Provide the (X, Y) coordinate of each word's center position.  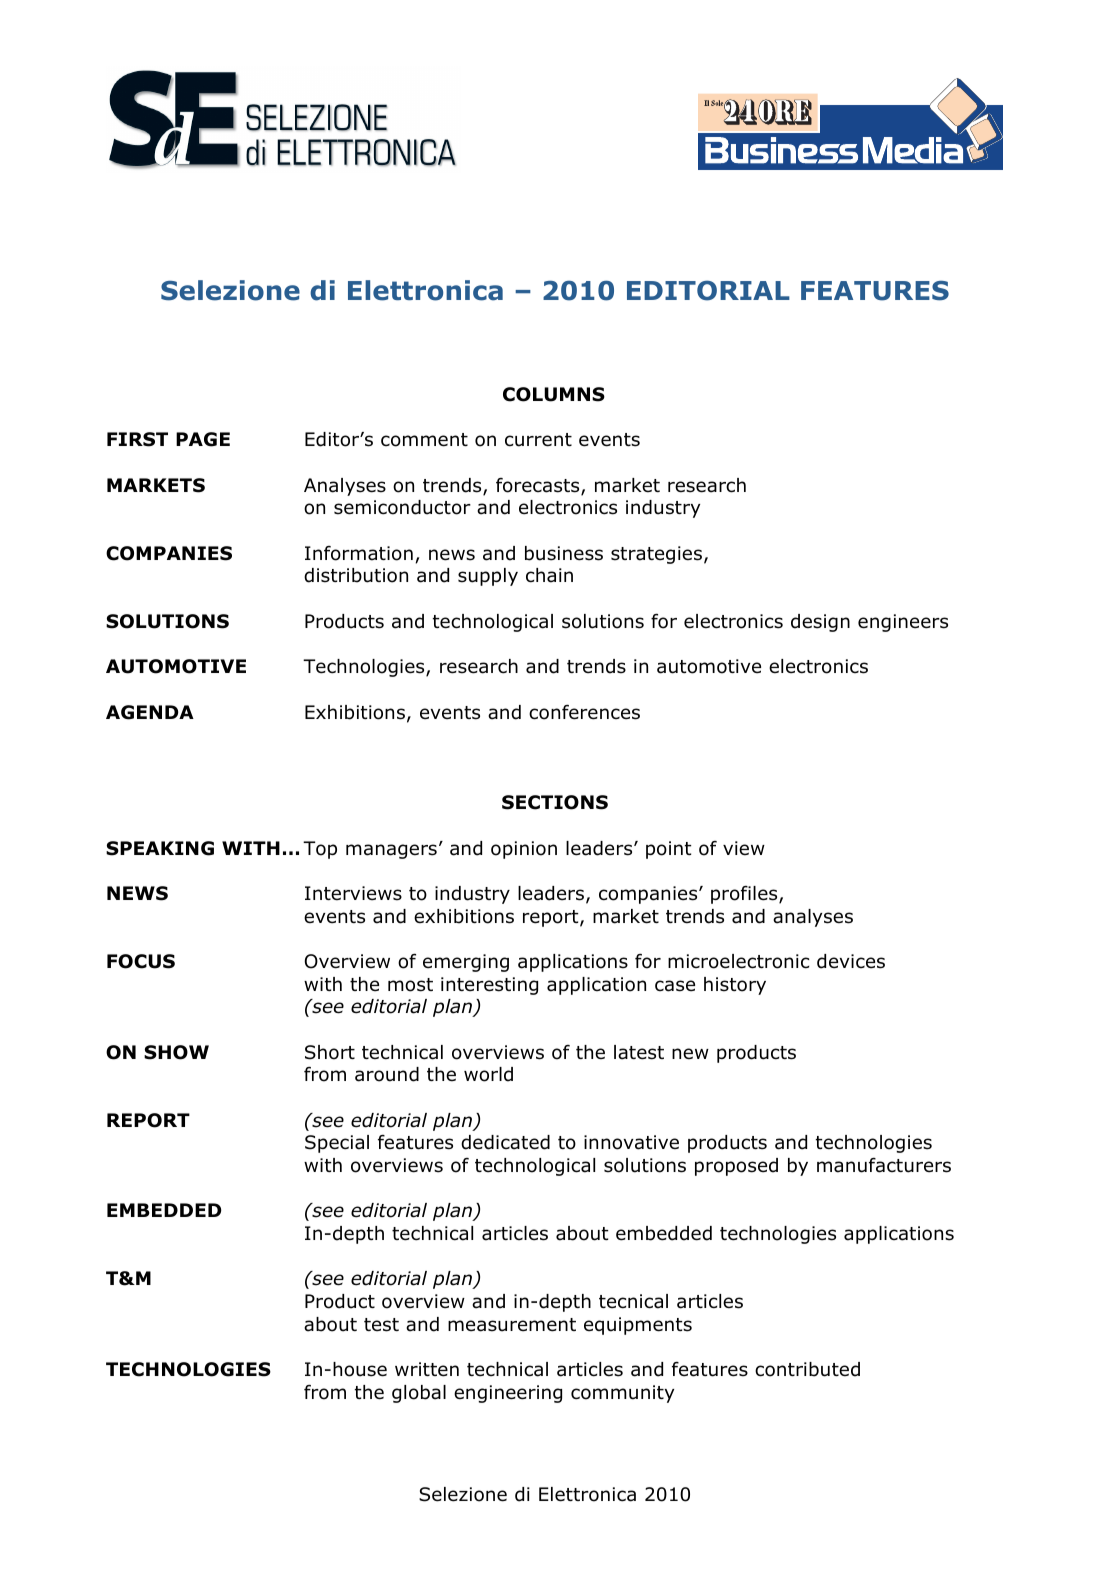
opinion (524, 850)
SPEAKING (160, 848)
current (538, 440)
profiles (745, 895)
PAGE (203, 439)
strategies (656, 555)
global (419, 1394)
